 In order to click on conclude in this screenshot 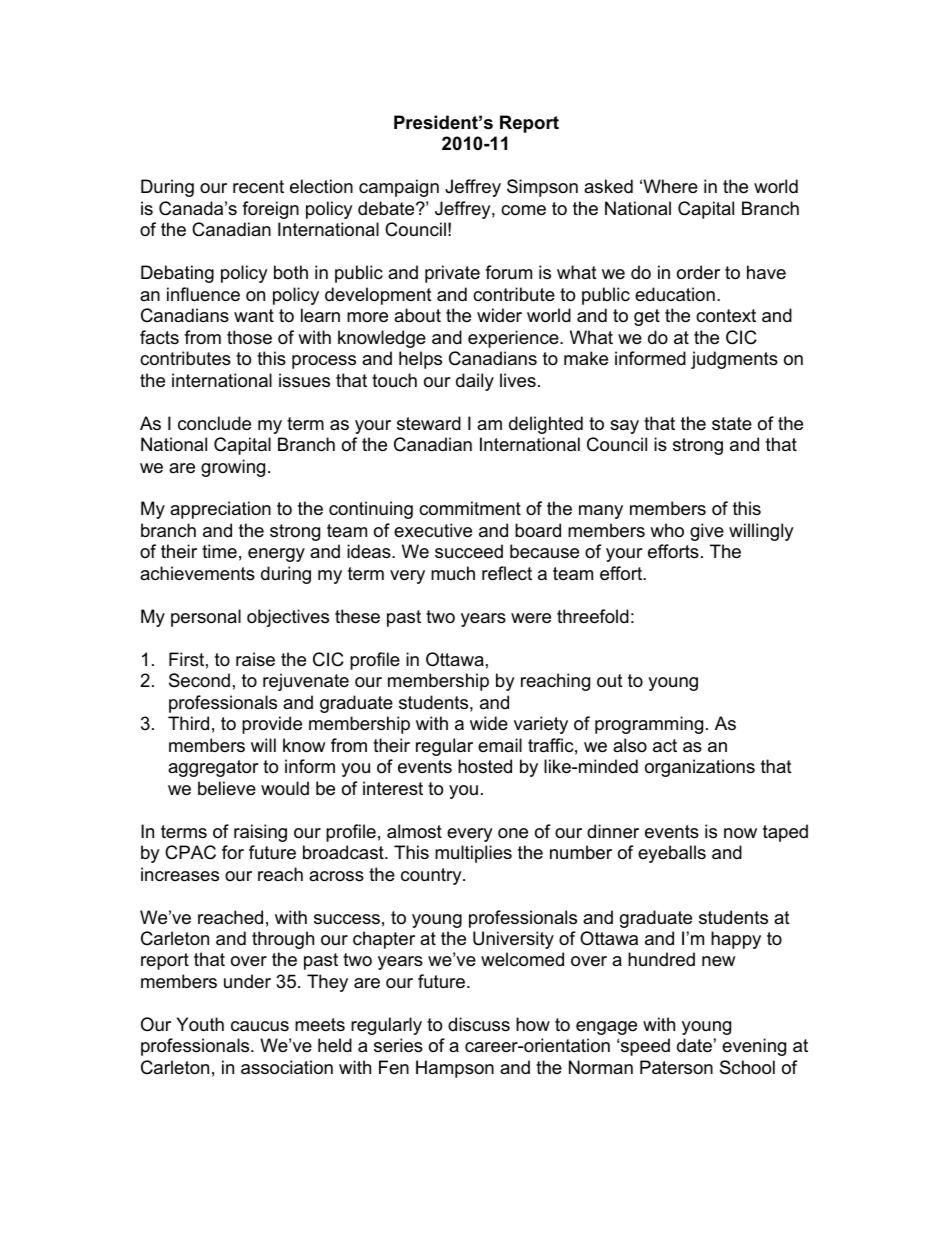, I will do `click(214, 423)`.
